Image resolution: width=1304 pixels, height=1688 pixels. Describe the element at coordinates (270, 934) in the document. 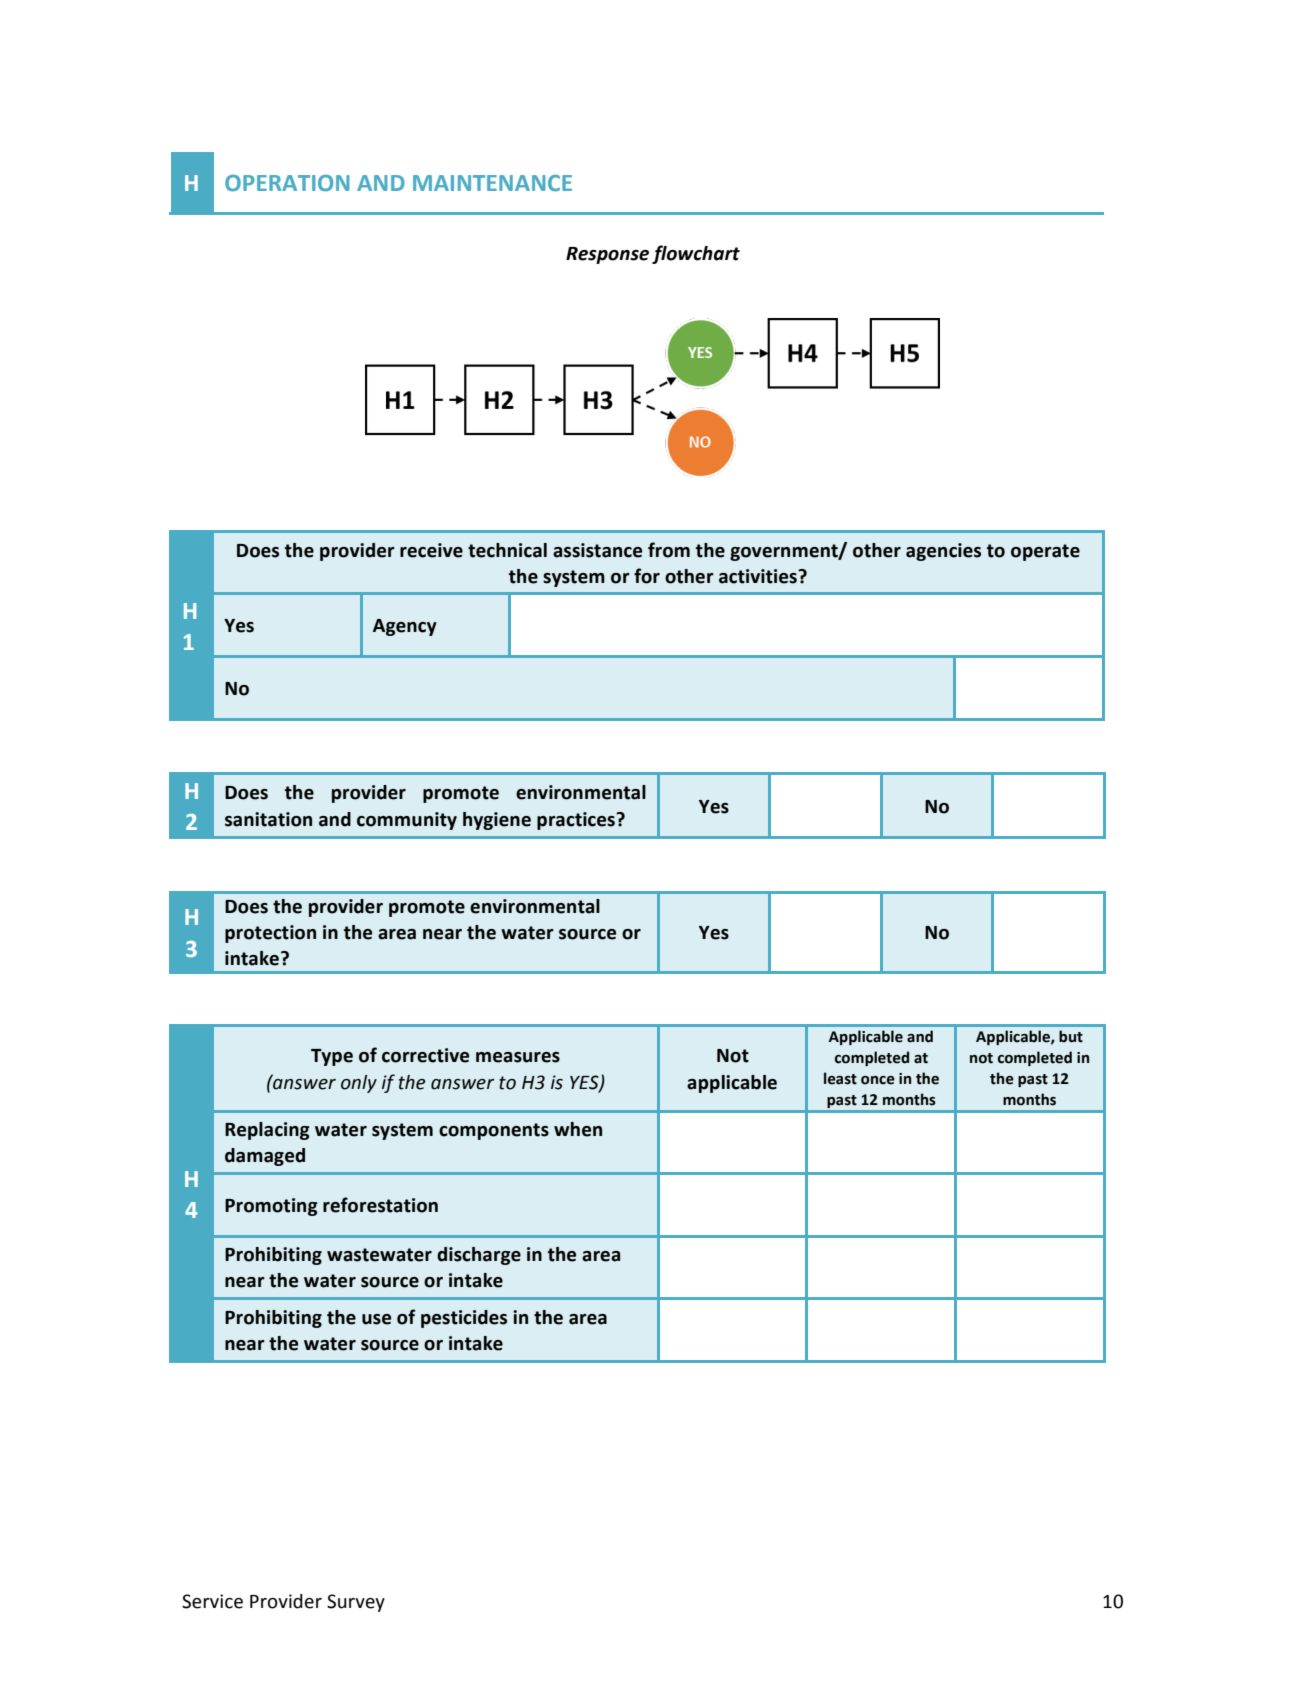

I see `protection` at that location.
